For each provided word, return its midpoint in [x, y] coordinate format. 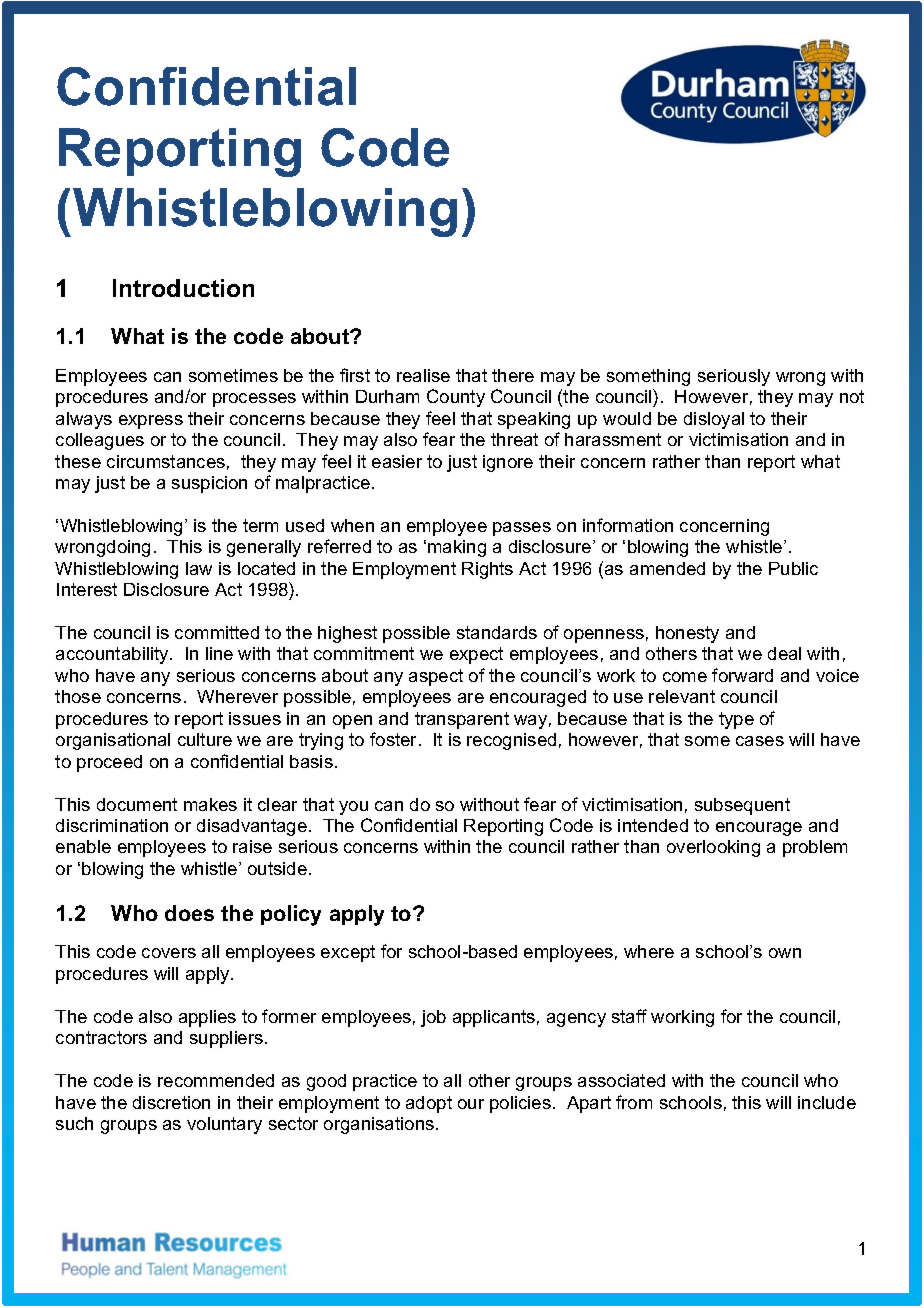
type [736, 720]
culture [205, 739]
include [827, 1102]
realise [423, 375]
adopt [429, 1104]
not [852, 396]
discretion [171, 1102]
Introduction [183, 288]
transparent [462, 720]
